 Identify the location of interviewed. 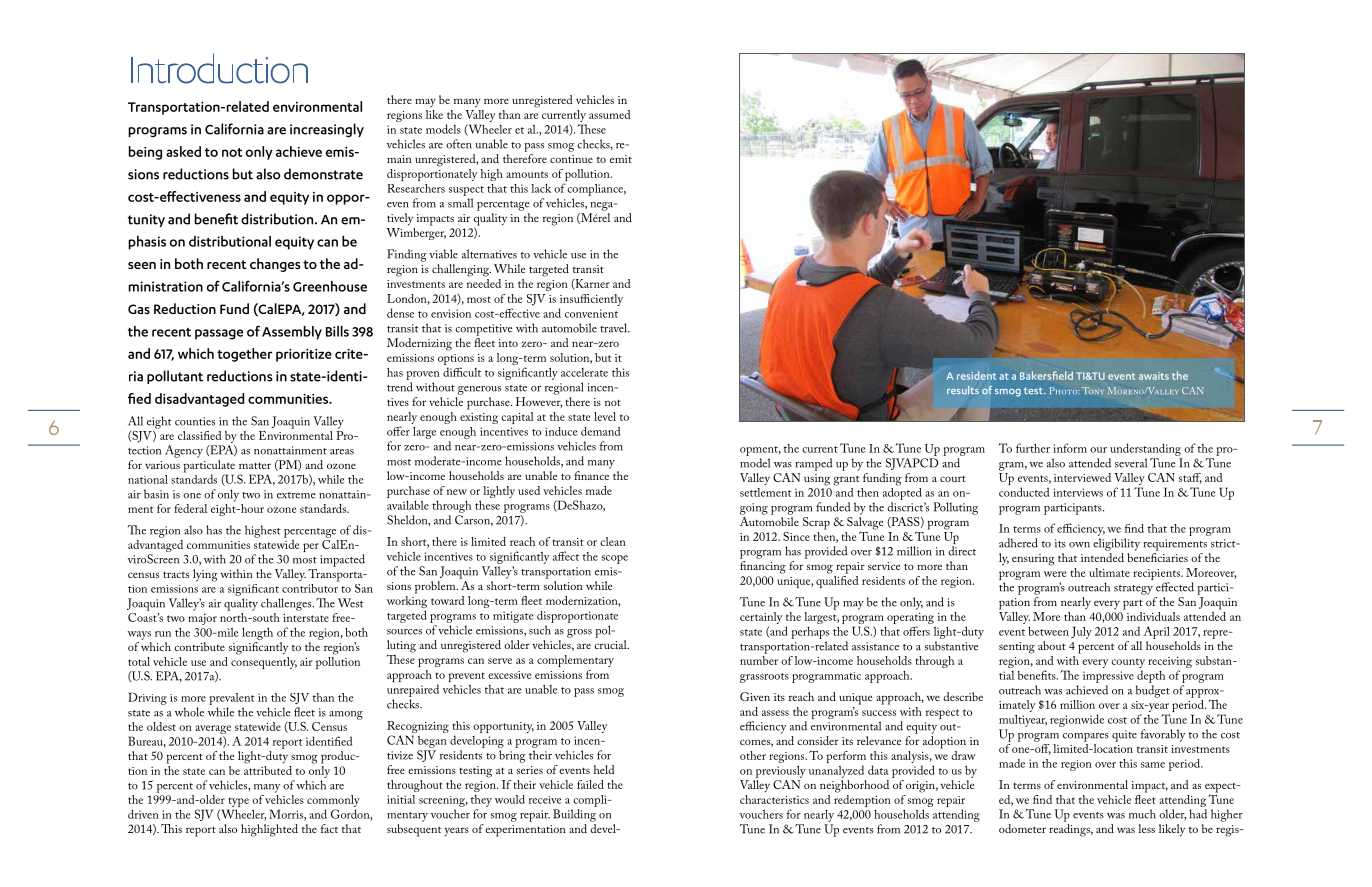
(1082, 477).
